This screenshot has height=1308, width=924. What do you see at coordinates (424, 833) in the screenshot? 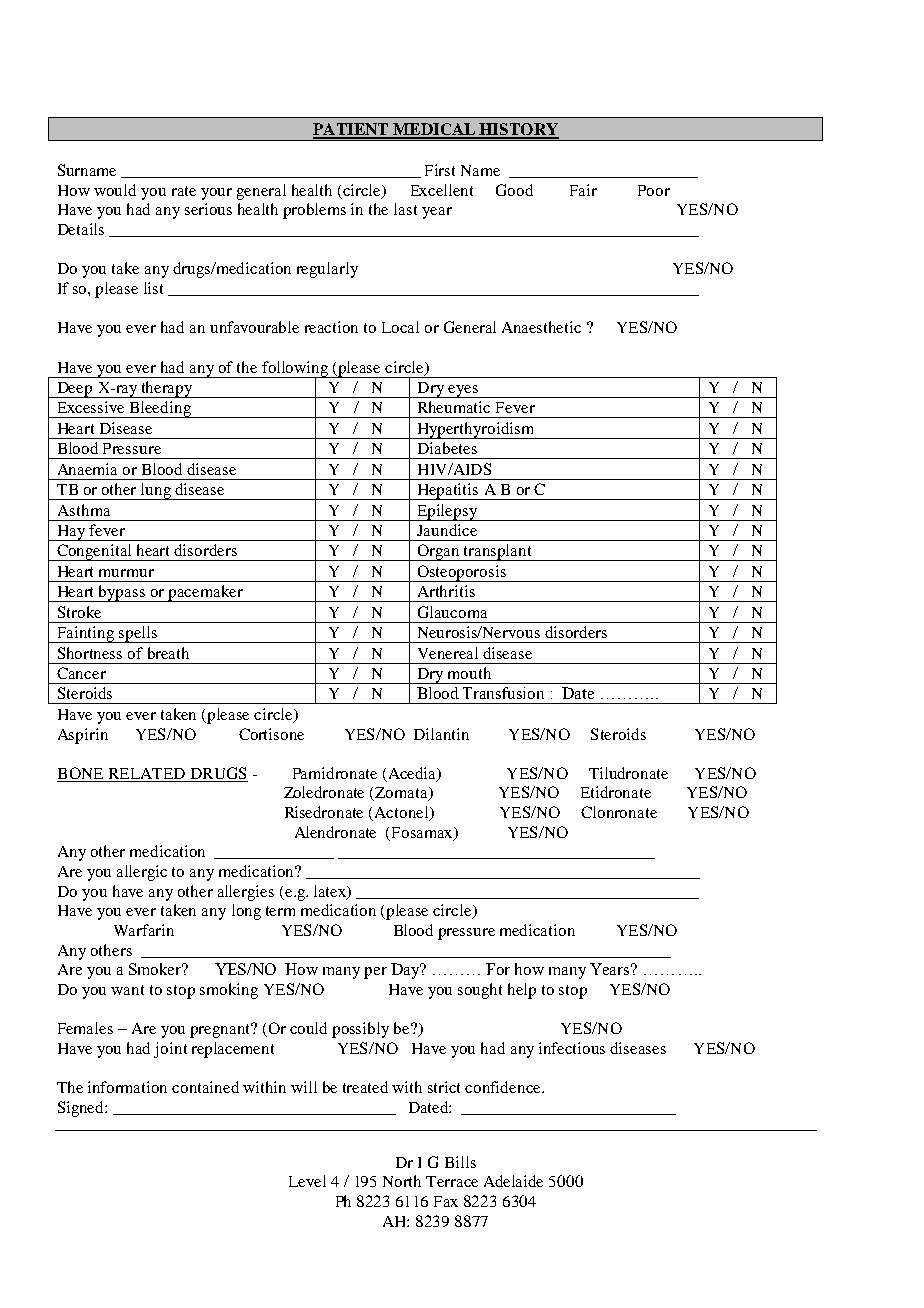
I see `Fosamax` at bounding box center [424, 833].
